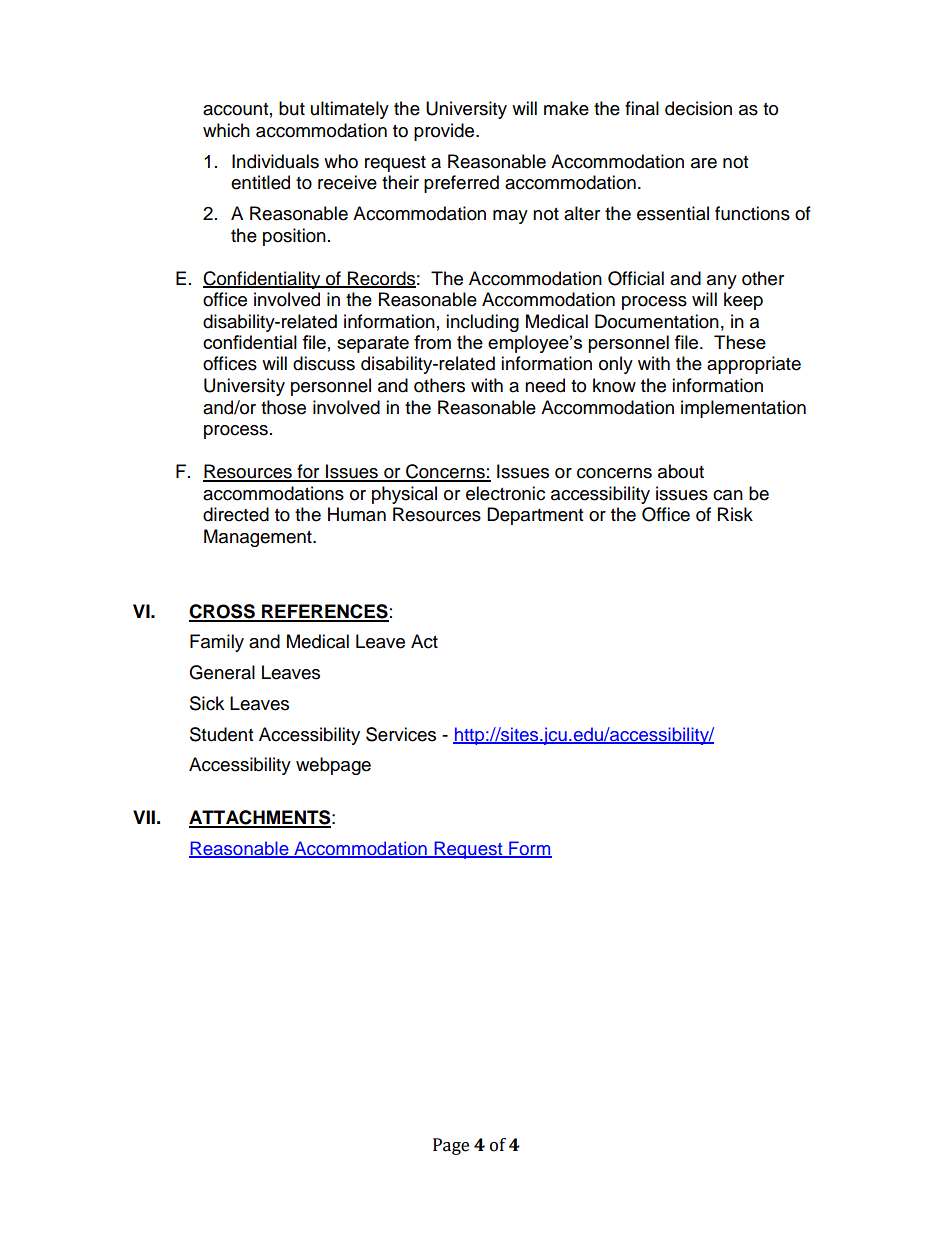 The height and width of the image is (1233, 952). Describe the element at coordinates (445, 132) in the image. I see `provide` at that location.
